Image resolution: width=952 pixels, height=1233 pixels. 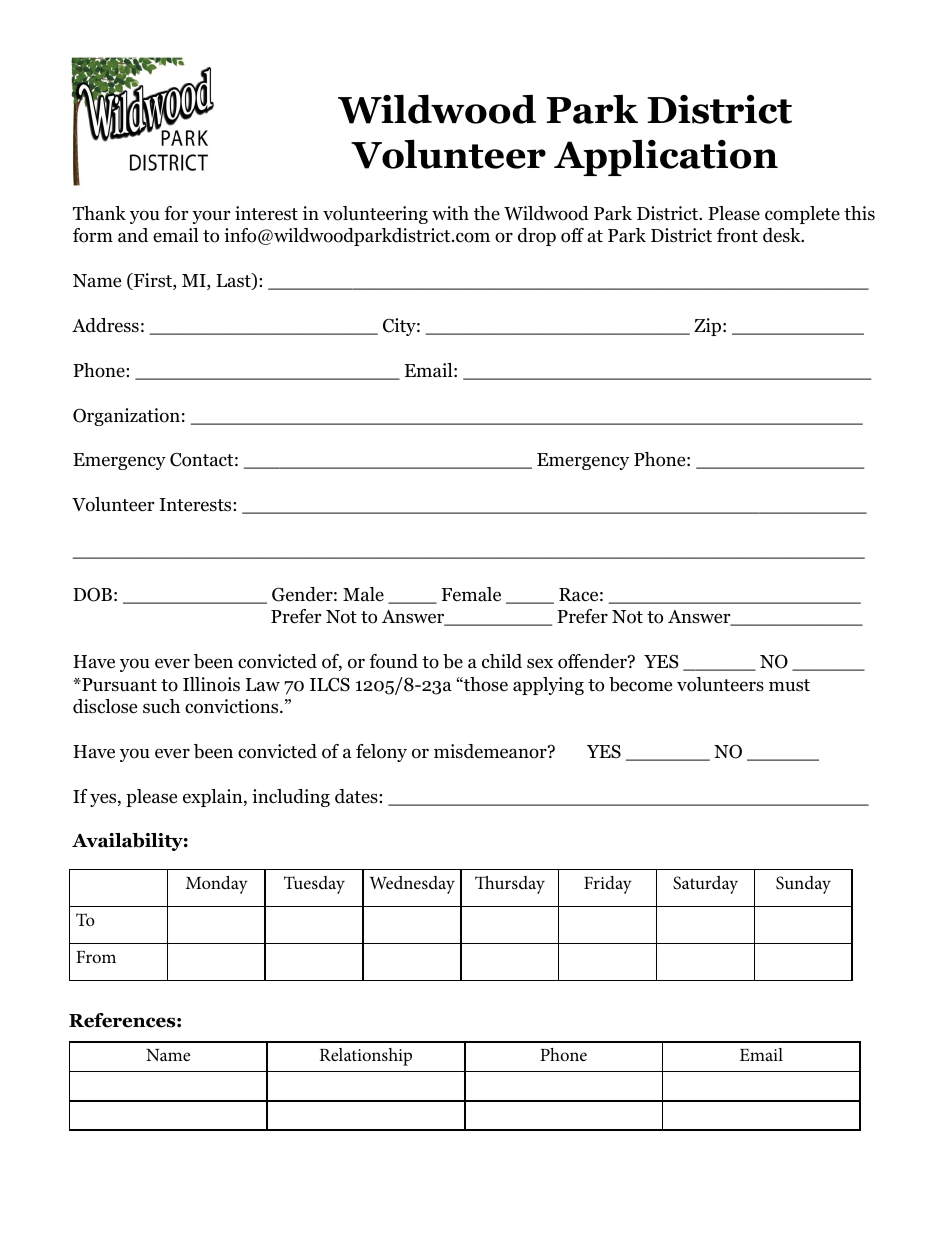 What do you see at coordinates (802, 215) in the page?
I see `complete` at bounding box center [802, 215].
